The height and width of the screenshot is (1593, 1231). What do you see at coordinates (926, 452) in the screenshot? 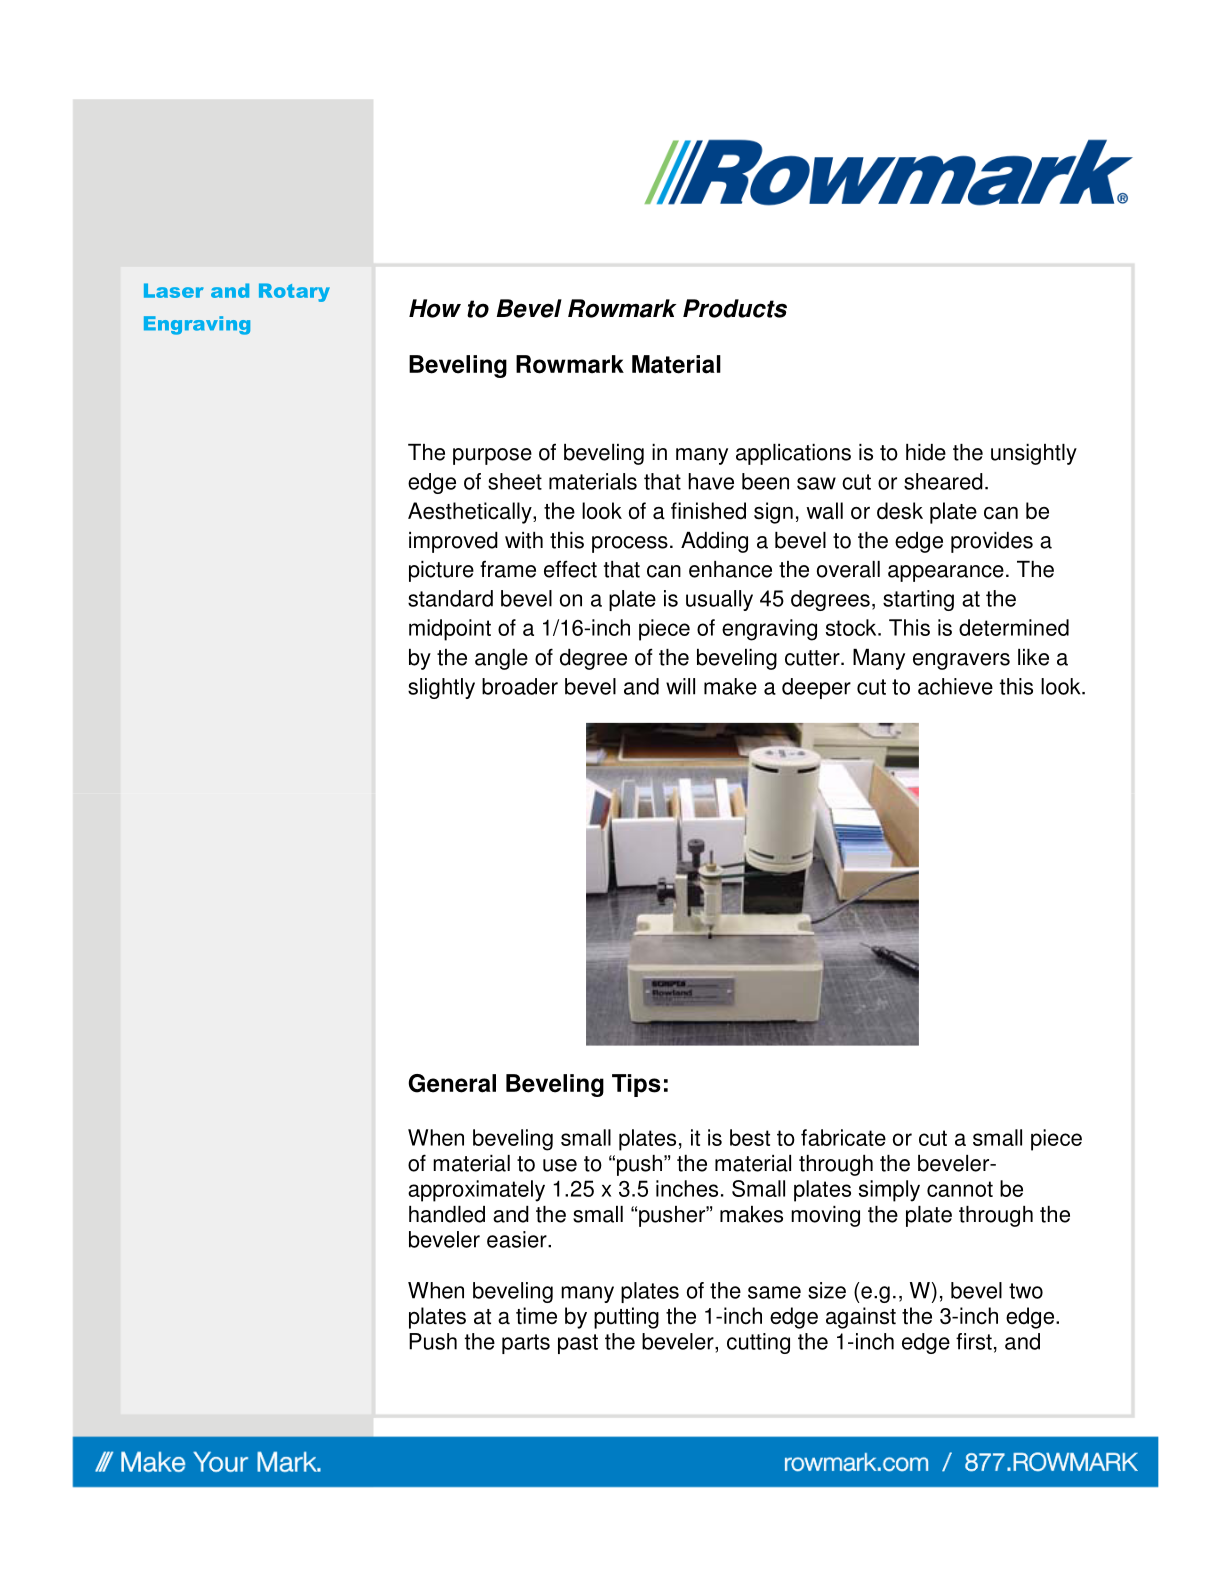
I see `hide` at bounding box center [926, 452].
